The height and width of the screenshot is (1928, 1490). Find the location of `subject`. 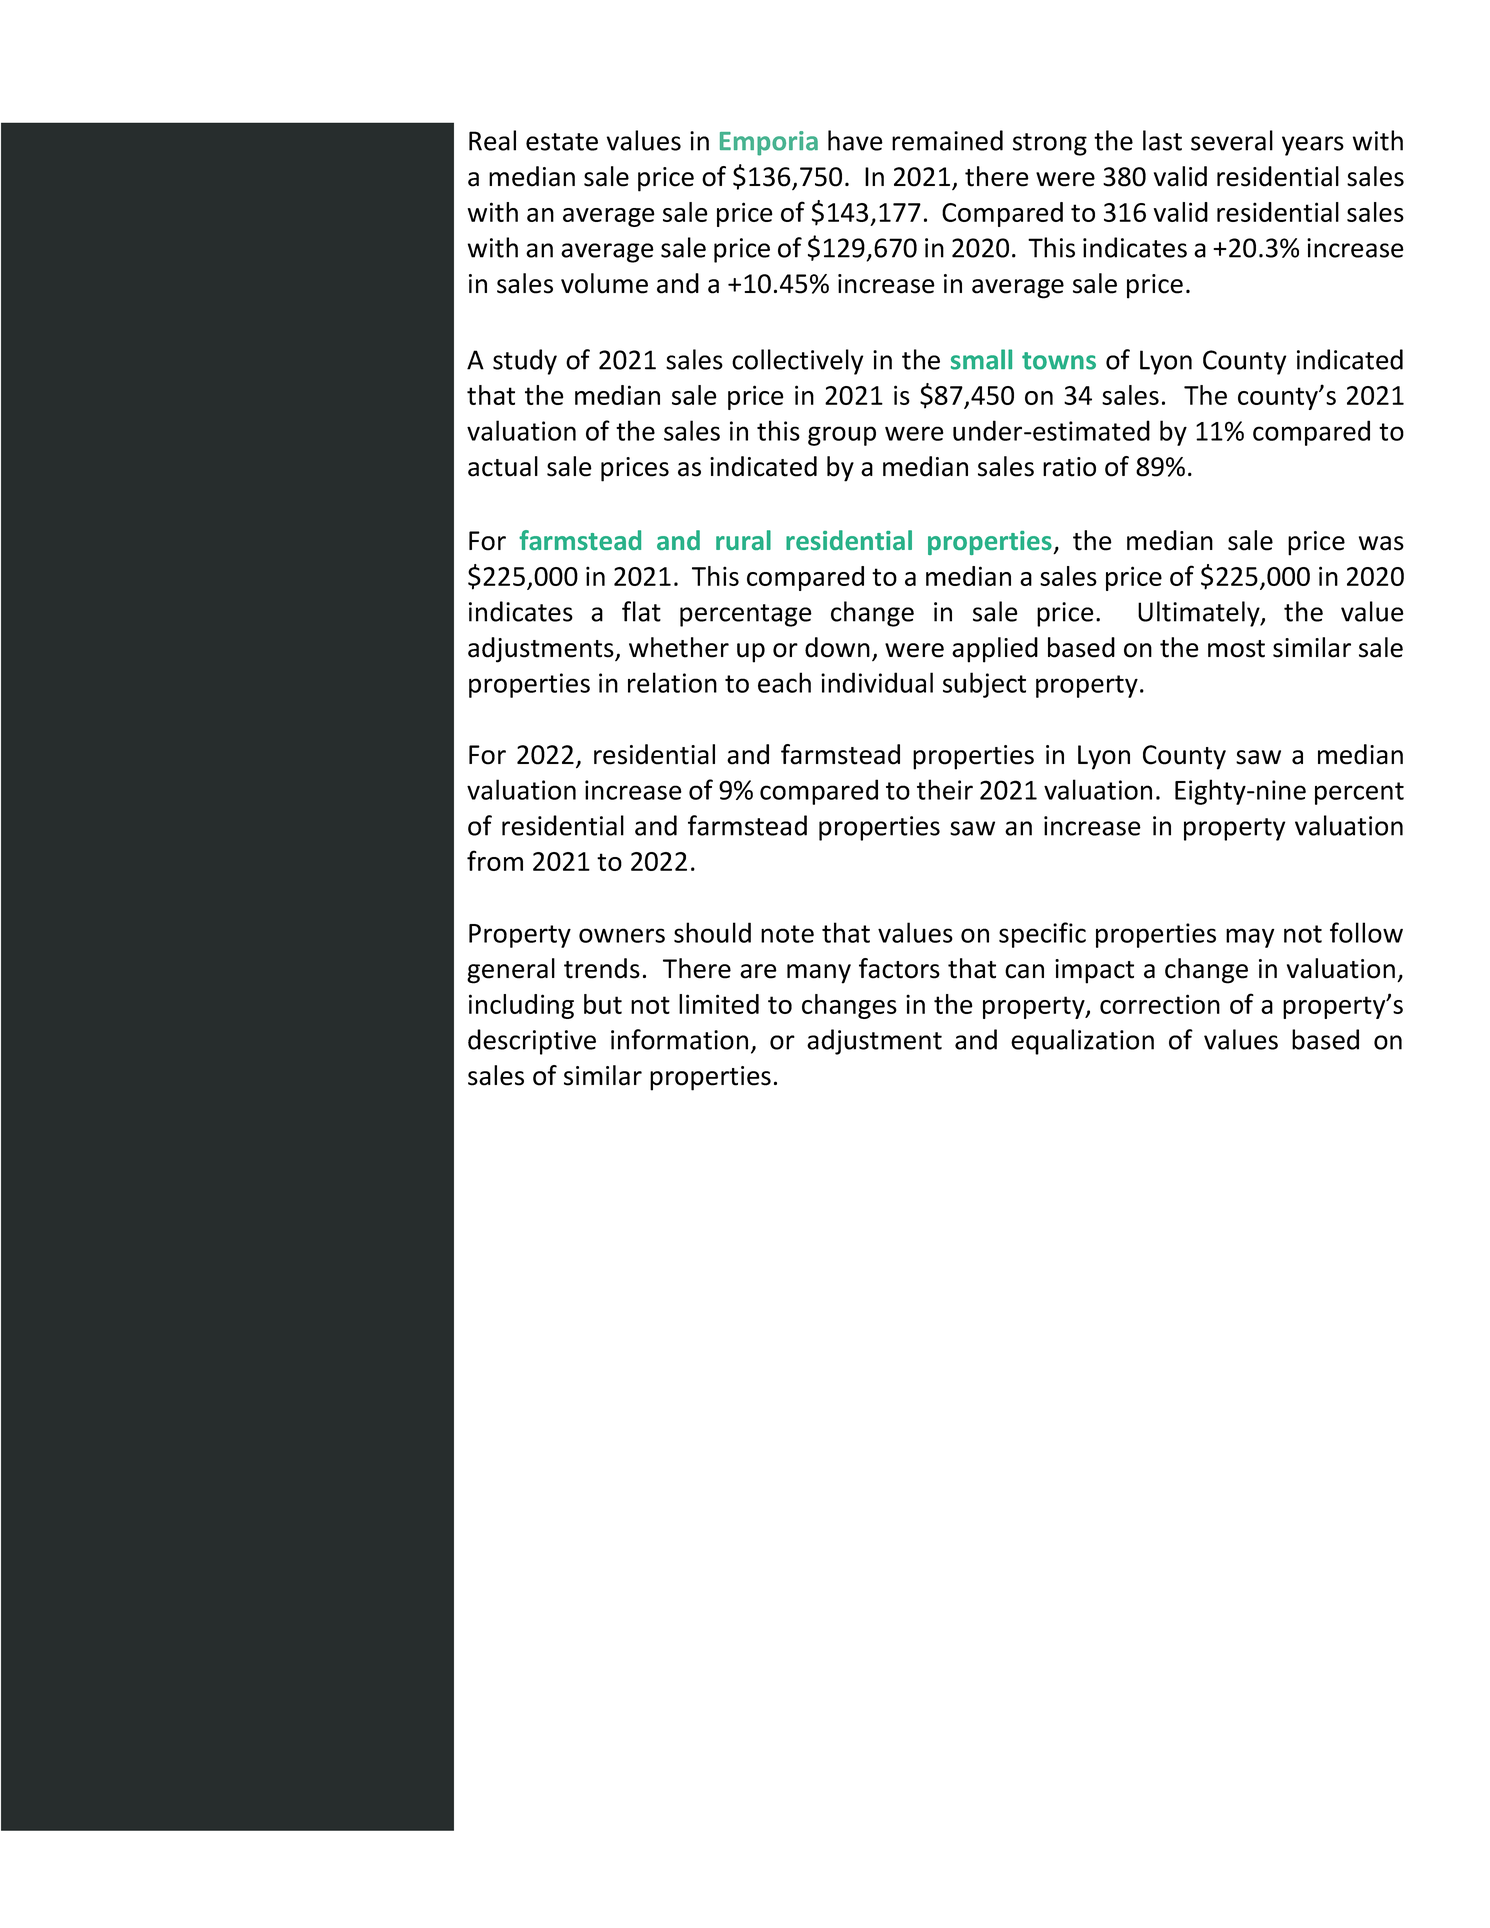

subject is located at coordinates (984, 685).
